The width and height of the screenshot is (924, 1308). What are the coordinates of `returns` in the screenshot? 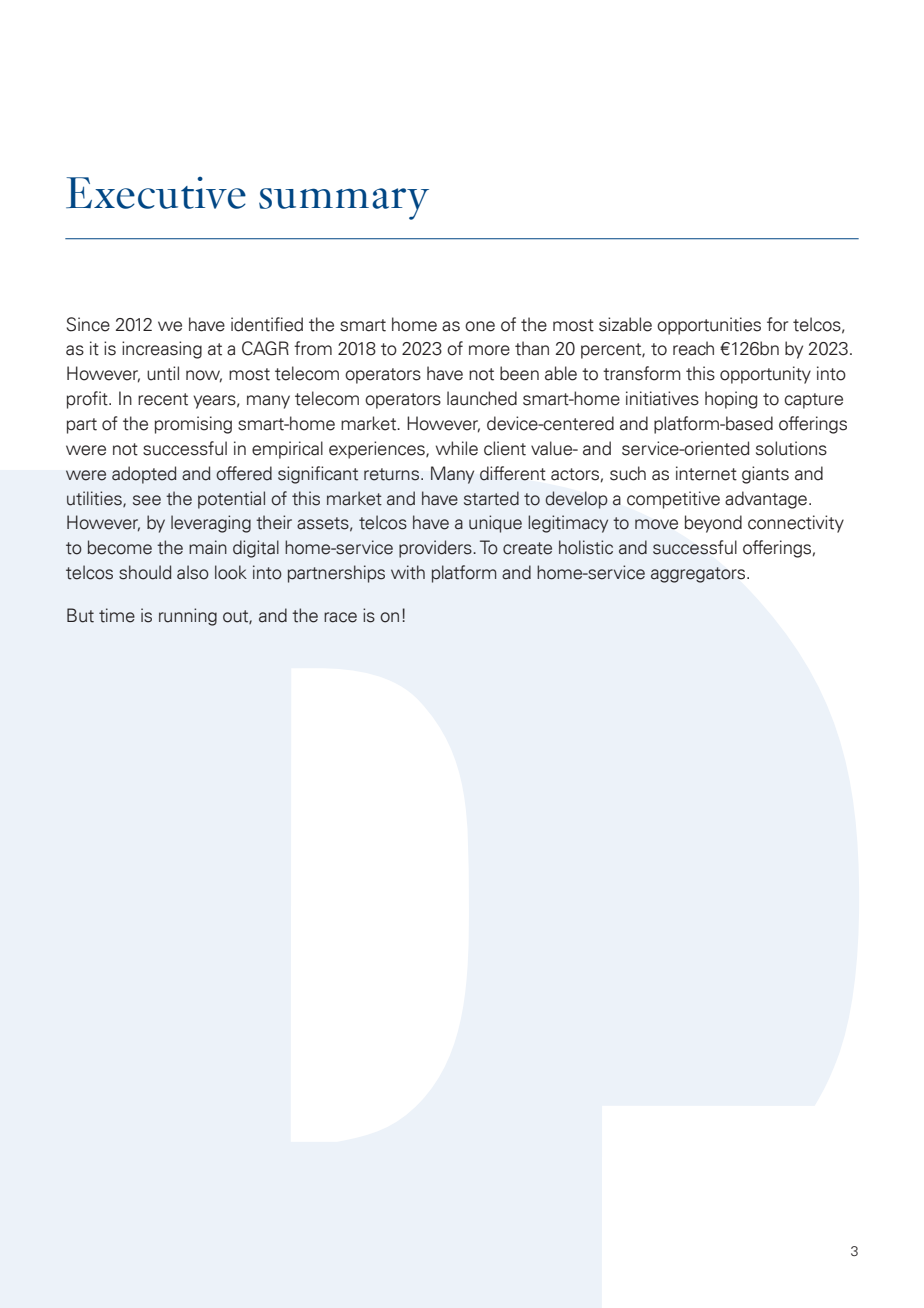 It's located at (393, 474).
